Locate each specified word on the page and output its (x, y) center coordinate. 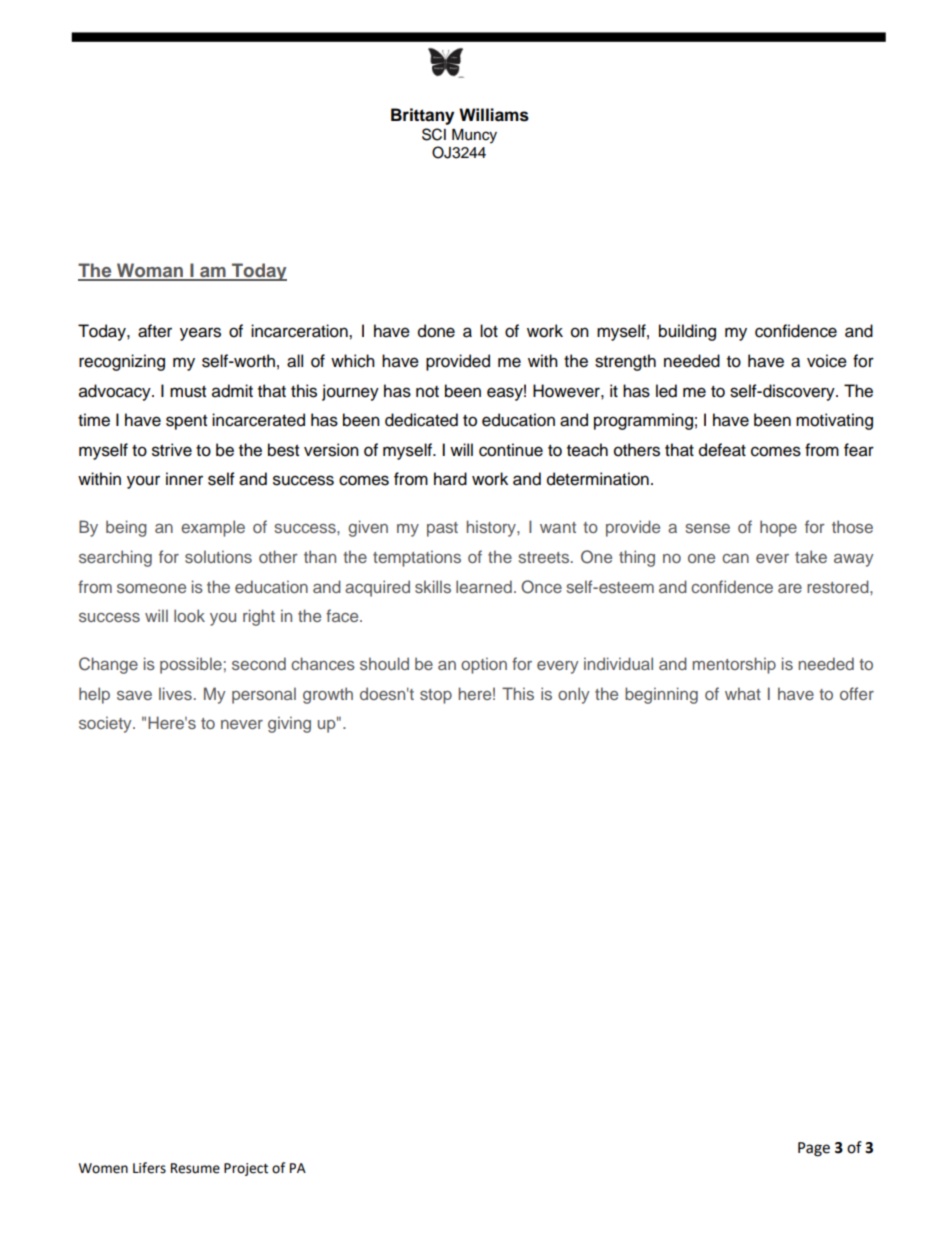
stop (436, 696)
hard (450, 479)
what (743, 693)
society (106, 724)
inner (184, 479)
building (687, 332)
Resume (195, 1168)
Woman (150, 271)
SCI (434, 134)
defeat (722, 450)
